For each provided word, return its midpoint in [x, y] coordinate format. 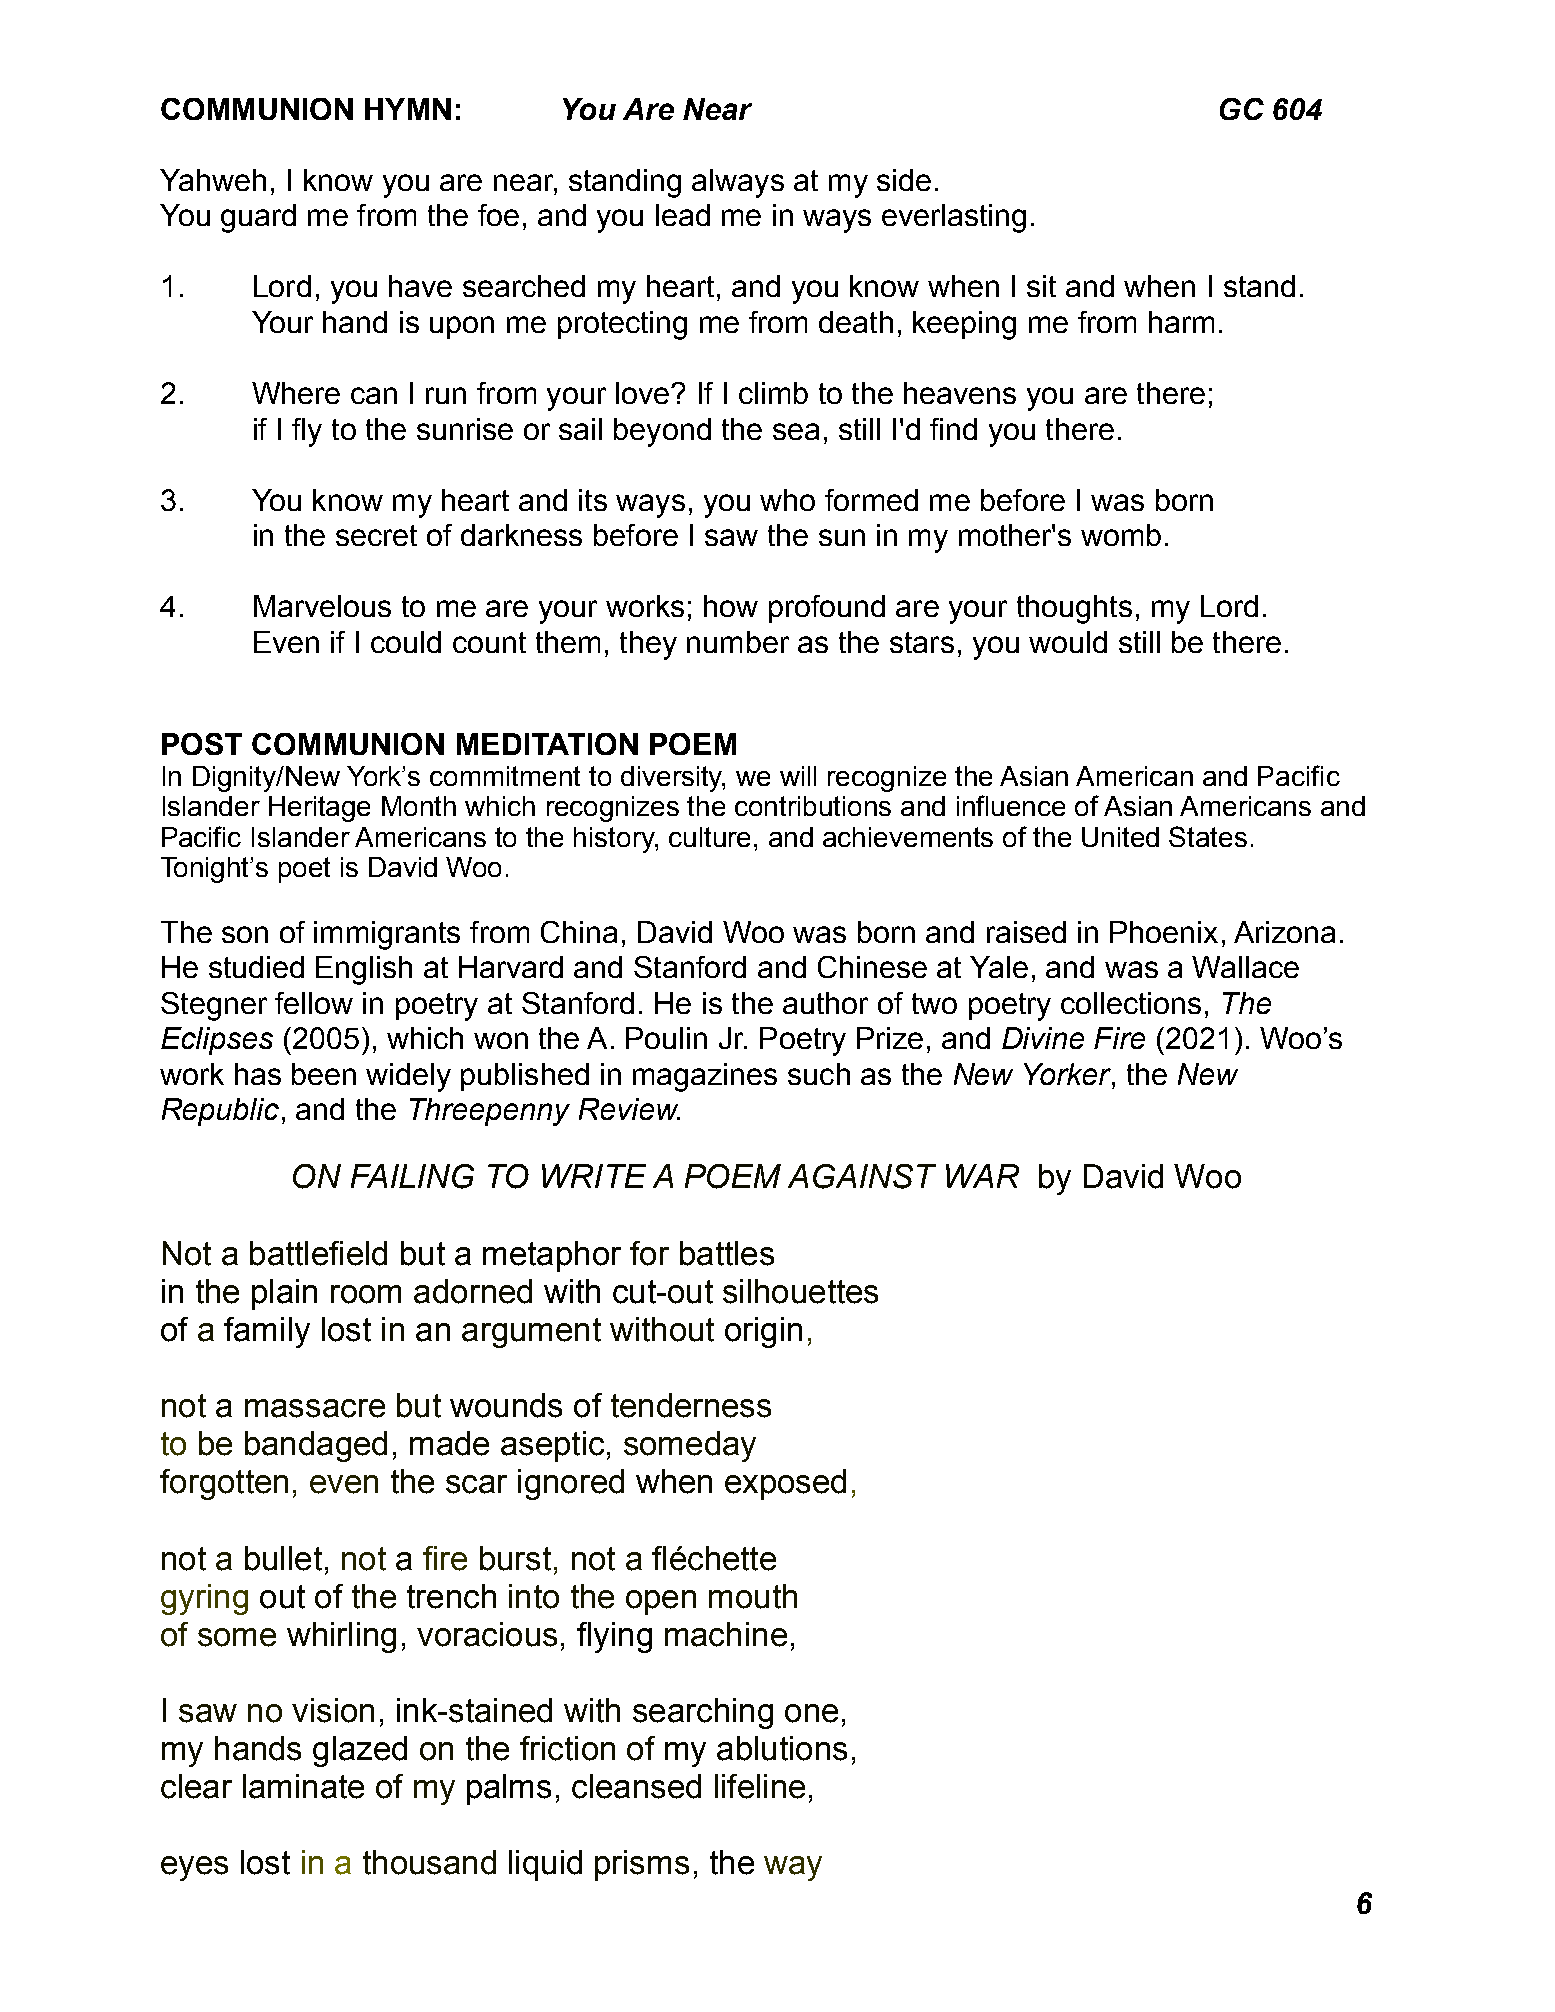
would [1068, 642]
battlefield [318, 1253]
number [738, 642]
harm [1181, 322]
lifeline [760, 1786]
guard [258, 218]
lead [683, 215]
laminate [303, 1786]
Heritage [319, 809]
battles [727, 1253]
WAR [982, 1176]
